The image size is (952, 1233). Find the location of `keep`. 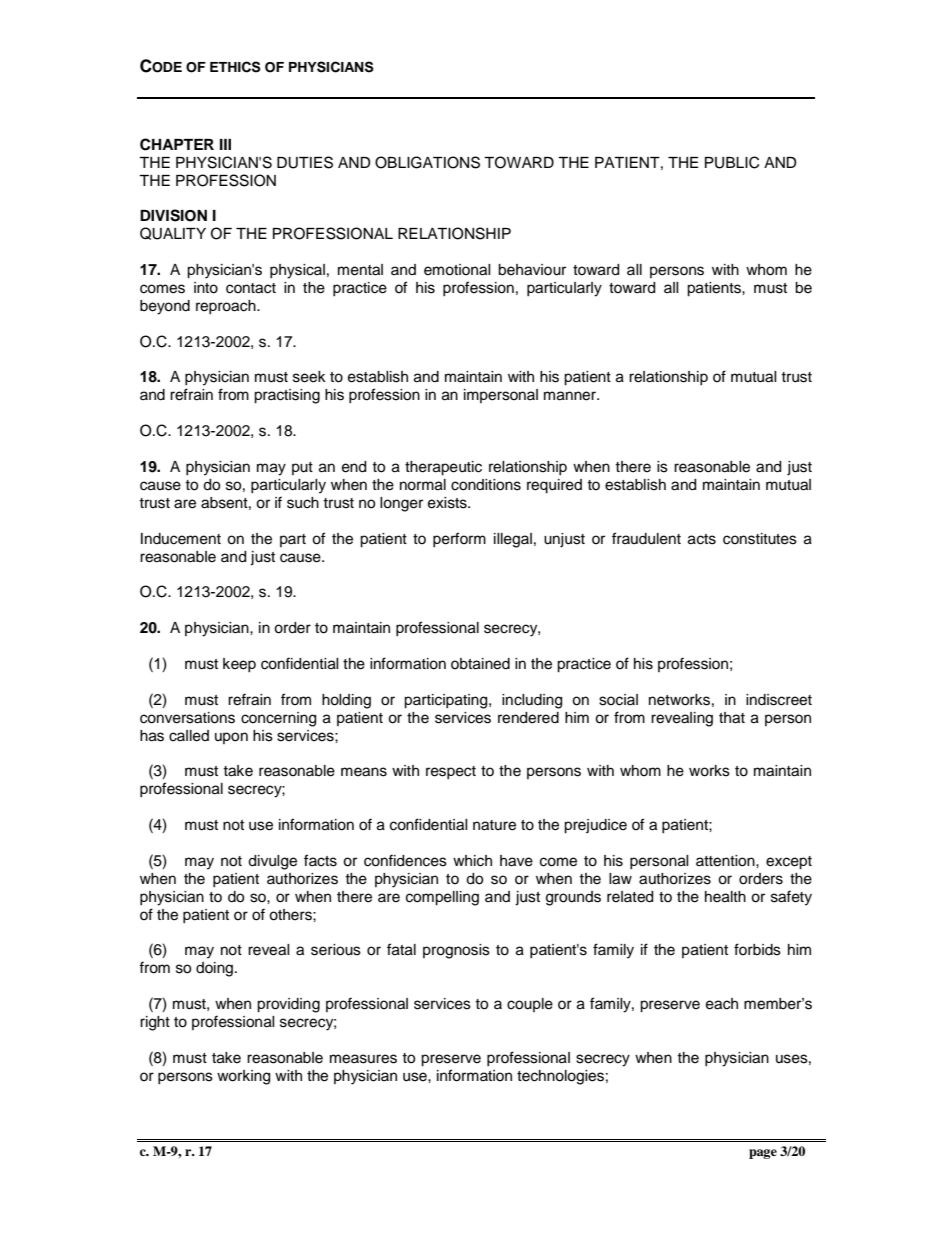

keep is located at coordinates (239, 665).
